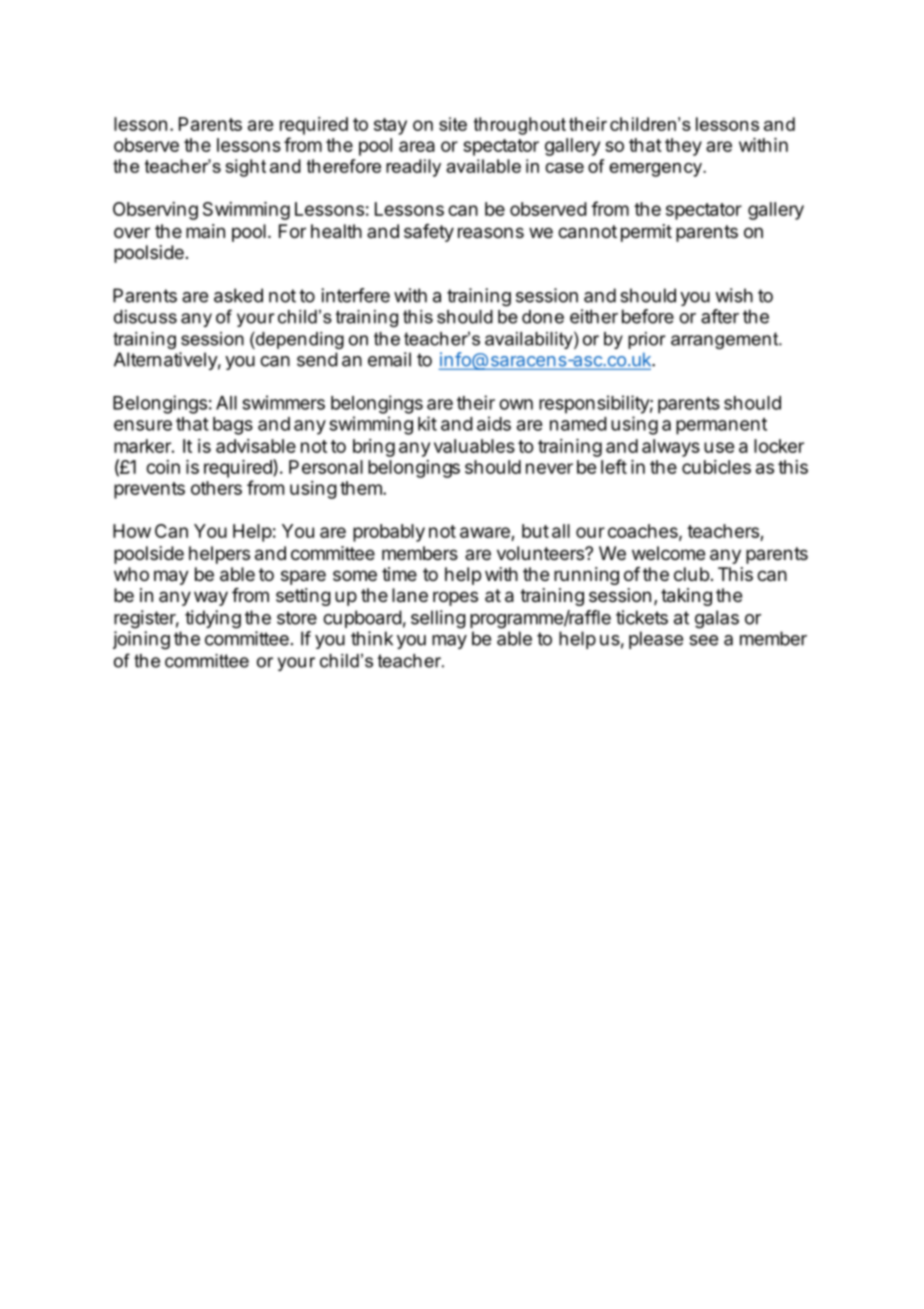  What do you see at coordinates (453, 124) in the image?
I see `site` at bounding box center [453, 124].
